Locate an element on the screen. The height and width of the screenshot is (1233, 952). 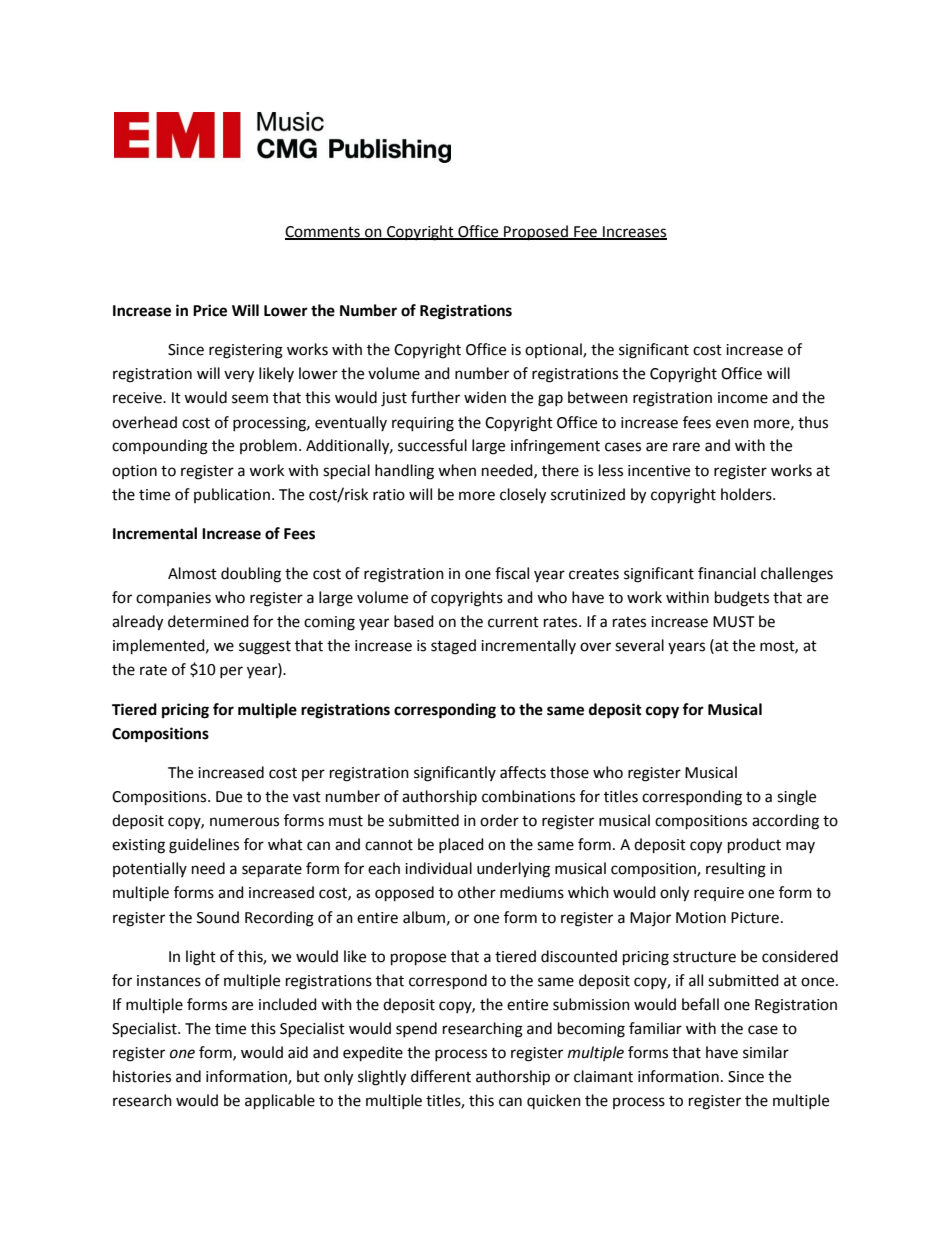
publication is located at coordinates (232, 495).
